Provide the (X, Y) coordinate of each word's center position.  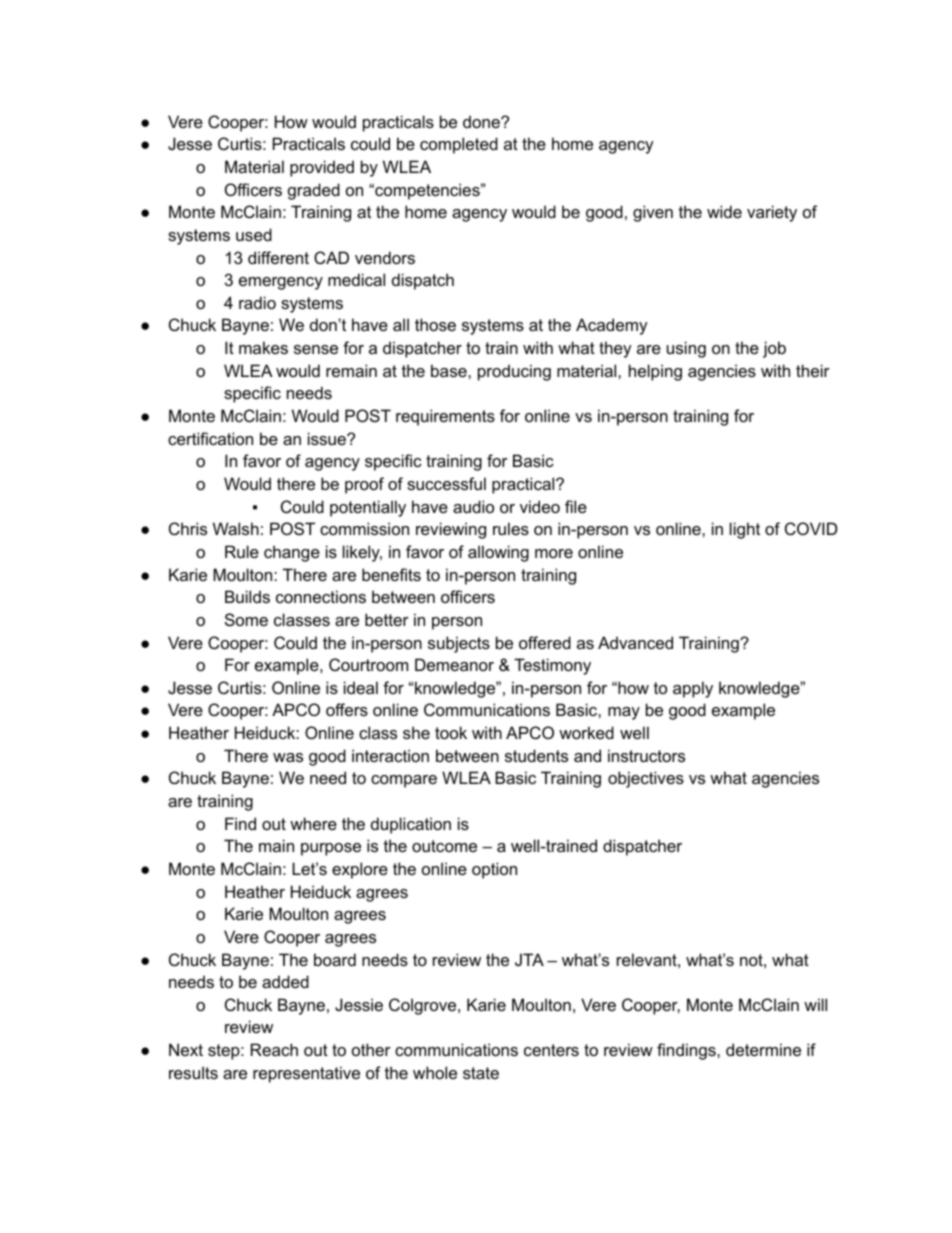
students (536, 755)
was (288, 757)
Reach (274, 1049)
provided (322, 168)
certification (210, 438)
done (482, 121)
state (481, 1073)
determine (763, 1049)
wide (724, 211)
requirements (445, 417)
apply (693, 689)
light (745, 530)
